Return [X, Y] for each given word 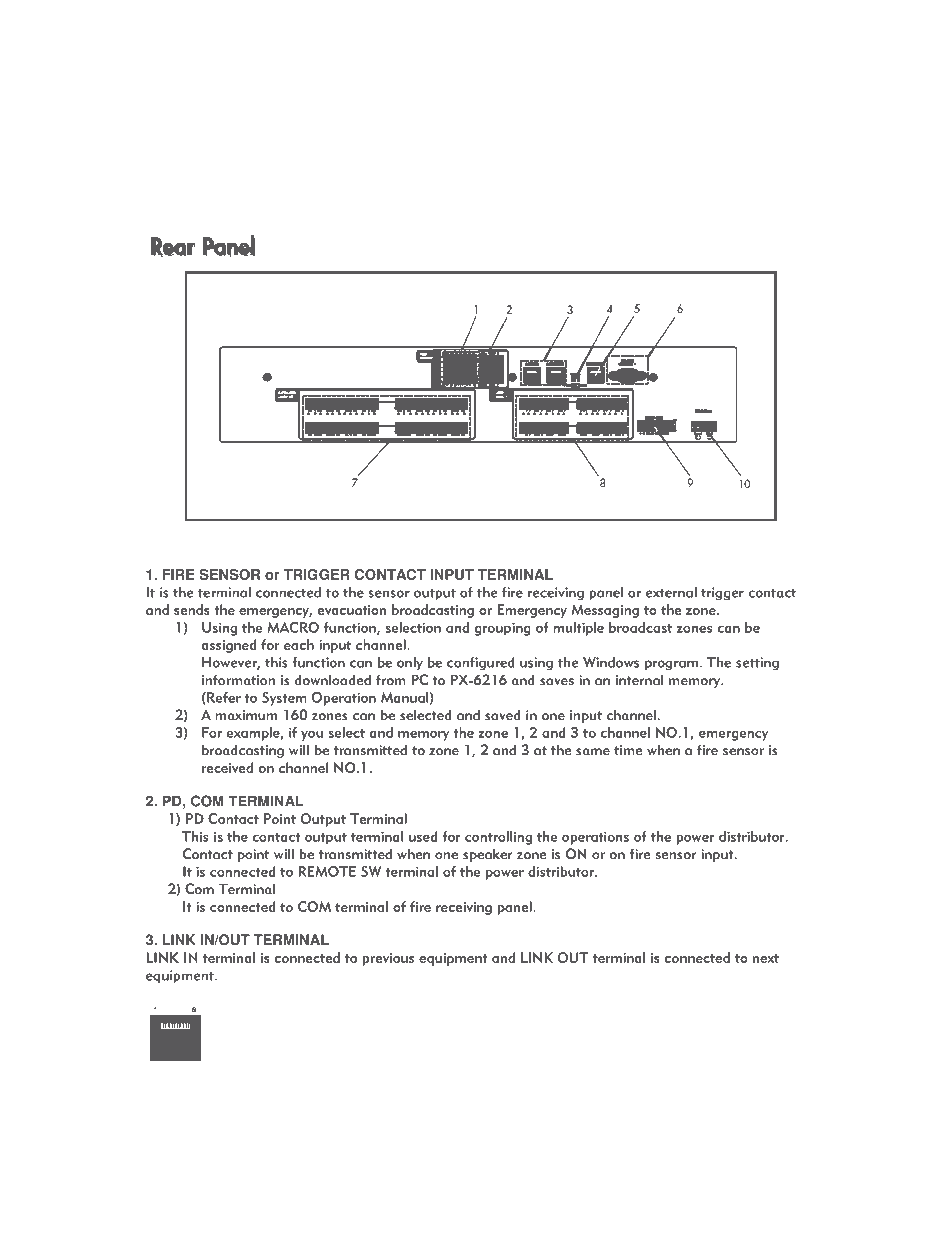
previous [388, 959]
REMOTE [327, 871]
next [766, 958]
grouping [502, 629]
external [671, 592]
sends [192, 609]
